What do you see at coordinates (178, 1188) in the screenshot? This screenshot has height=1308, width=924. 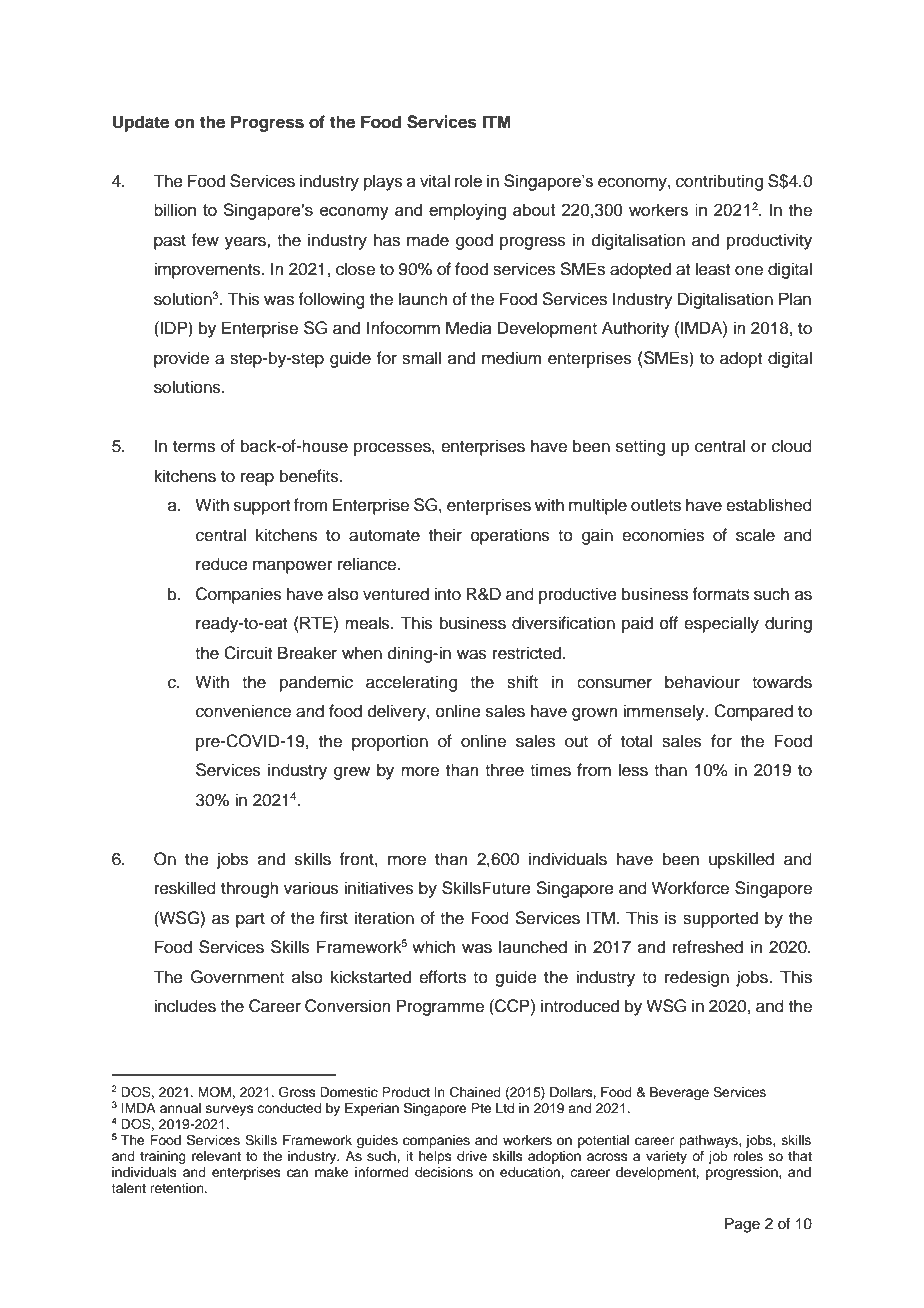 I see `retention` at bounding box center [178, 1188].
